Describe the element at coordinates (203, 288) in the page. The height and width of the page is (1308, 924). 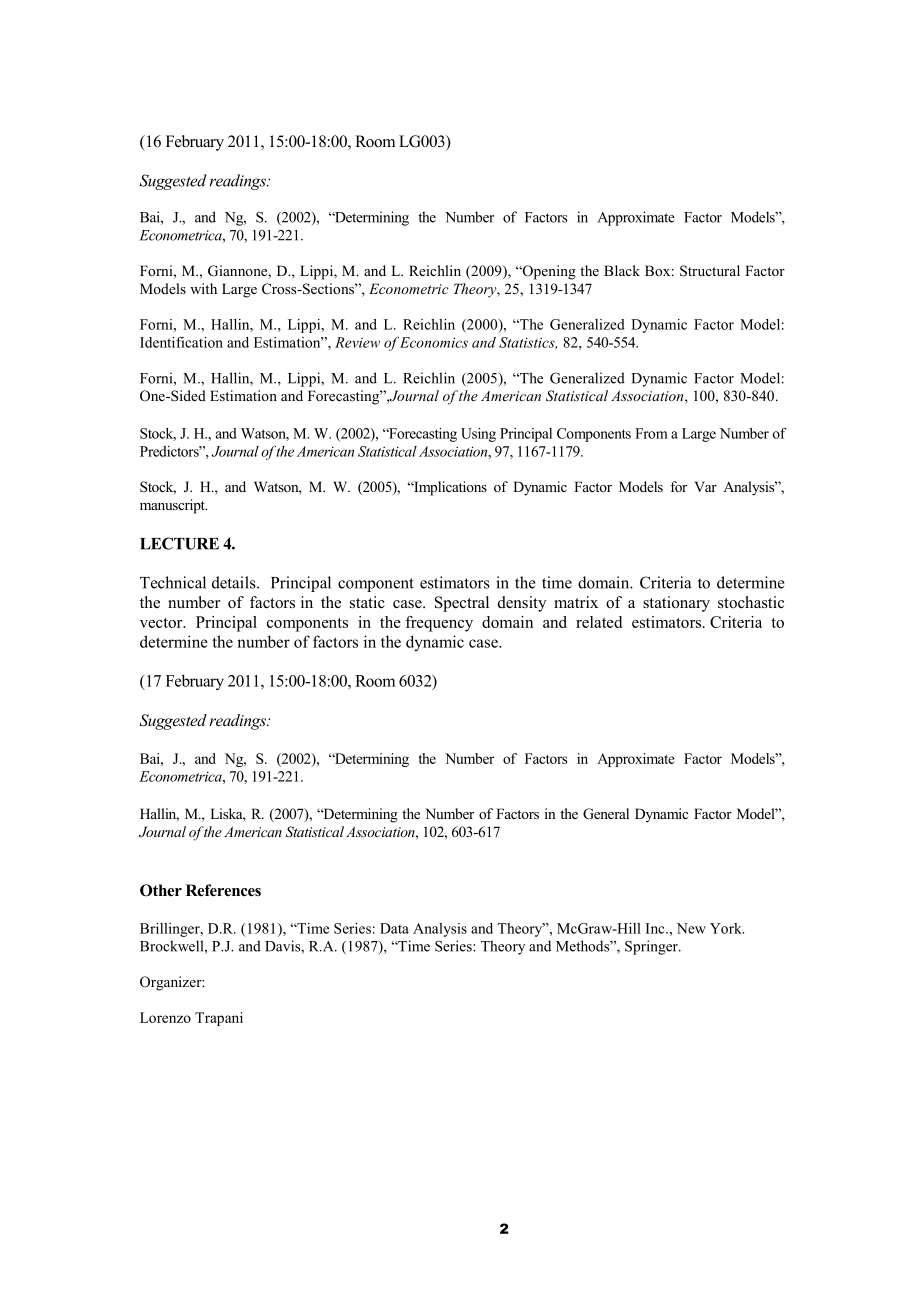
I see `with` at that location.
